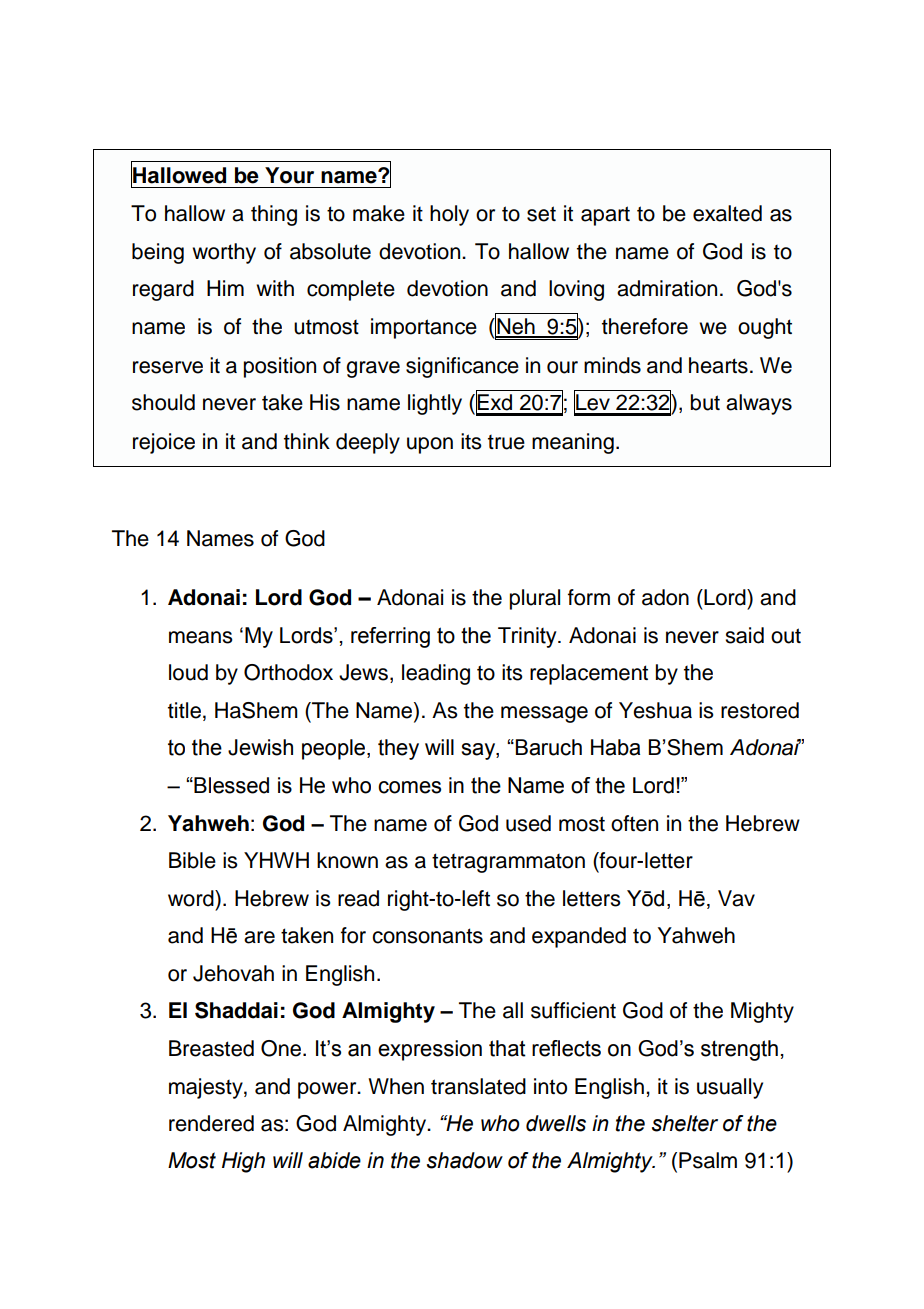 This screenshot has width=924, height=1309. What do you see at coordinates (465, 1160) in the screenshot?
I see `shadow` at bounding box center [465, 1160].
